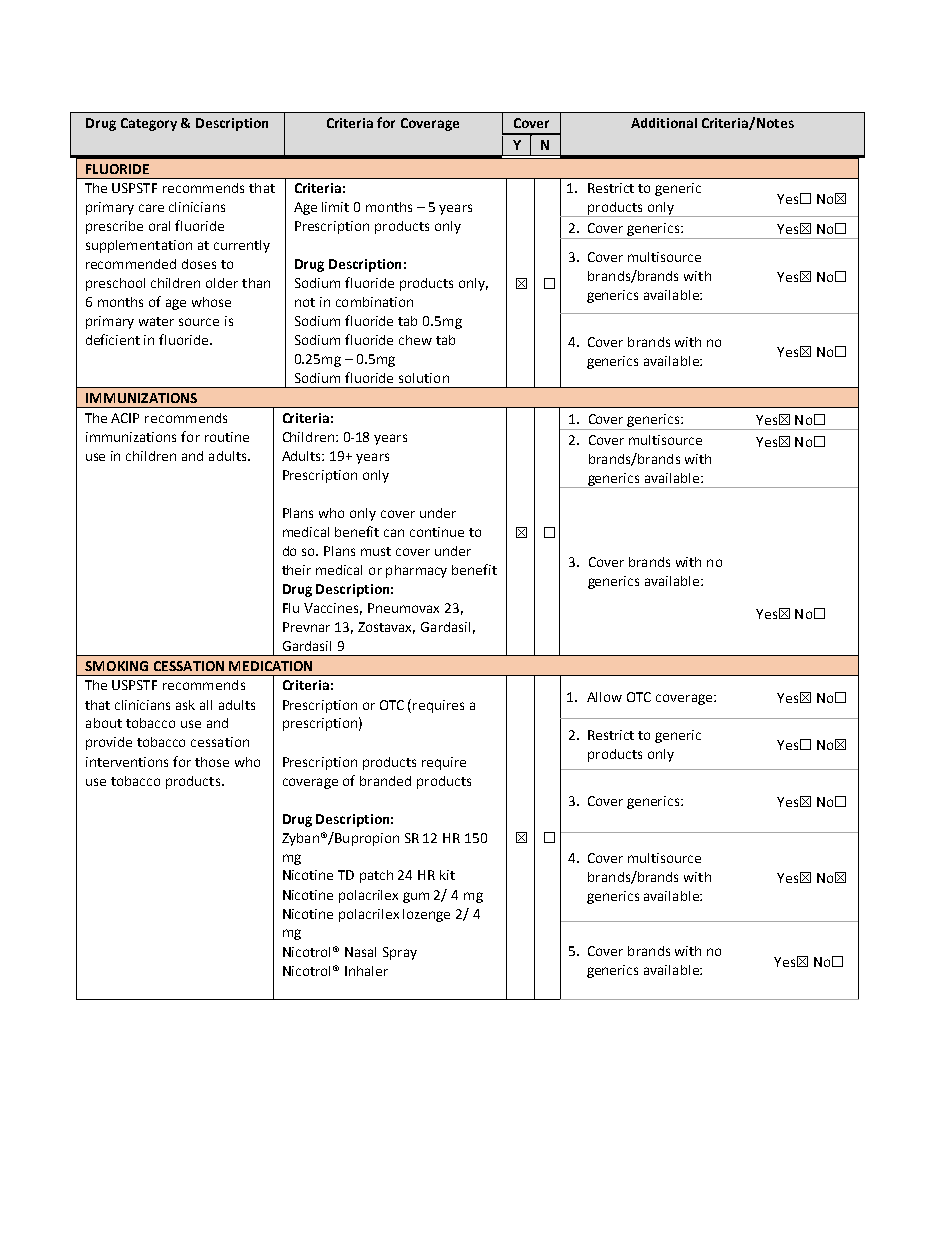 The width and height of the image is (952, 1233). Describe the element at coordinates (664, 123) in the image. I see `Additional` at that location.
